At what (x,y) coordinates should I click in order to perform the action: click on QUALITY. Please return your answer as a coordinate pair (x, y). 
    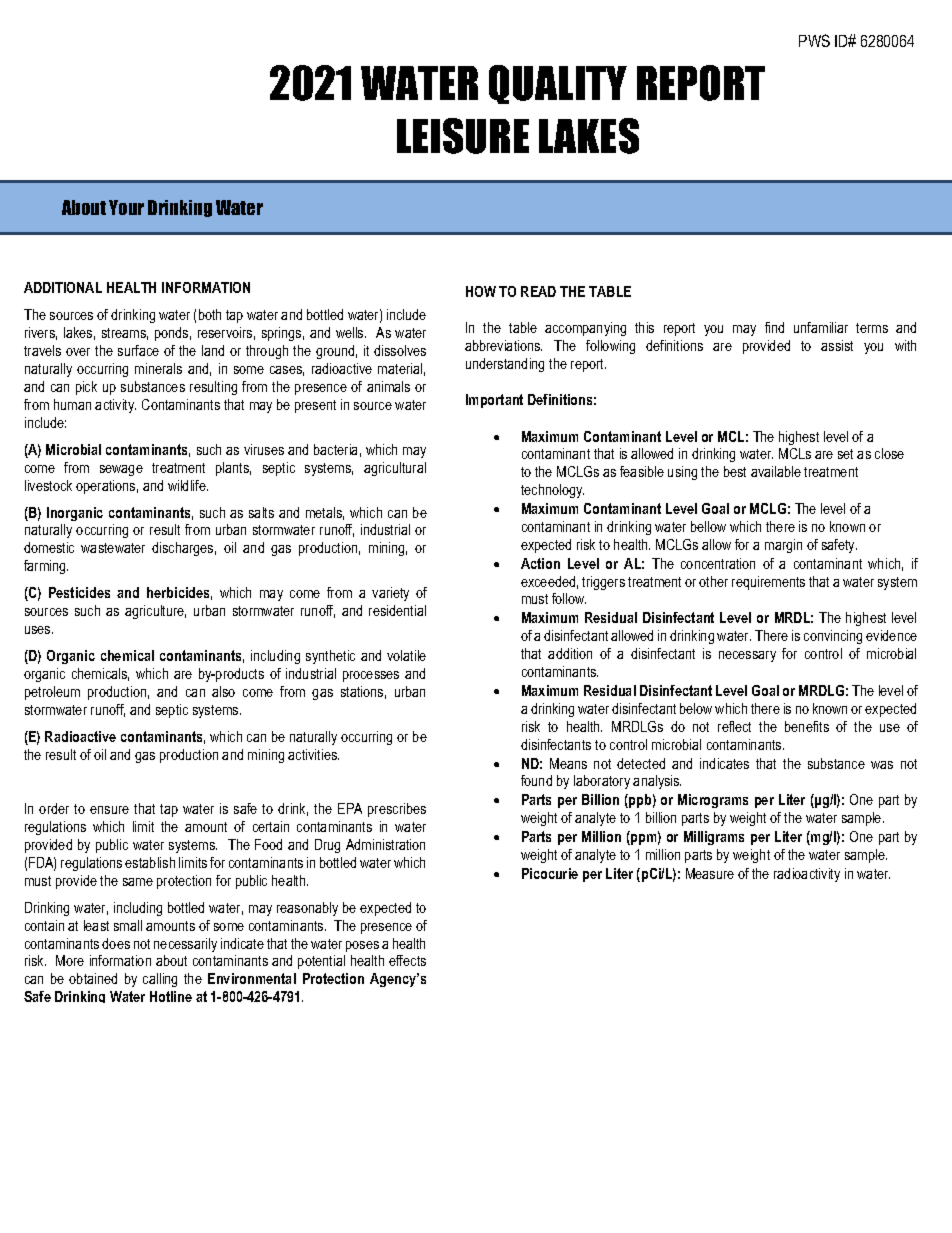
    Looking at the image, I should click on (558, 84).
